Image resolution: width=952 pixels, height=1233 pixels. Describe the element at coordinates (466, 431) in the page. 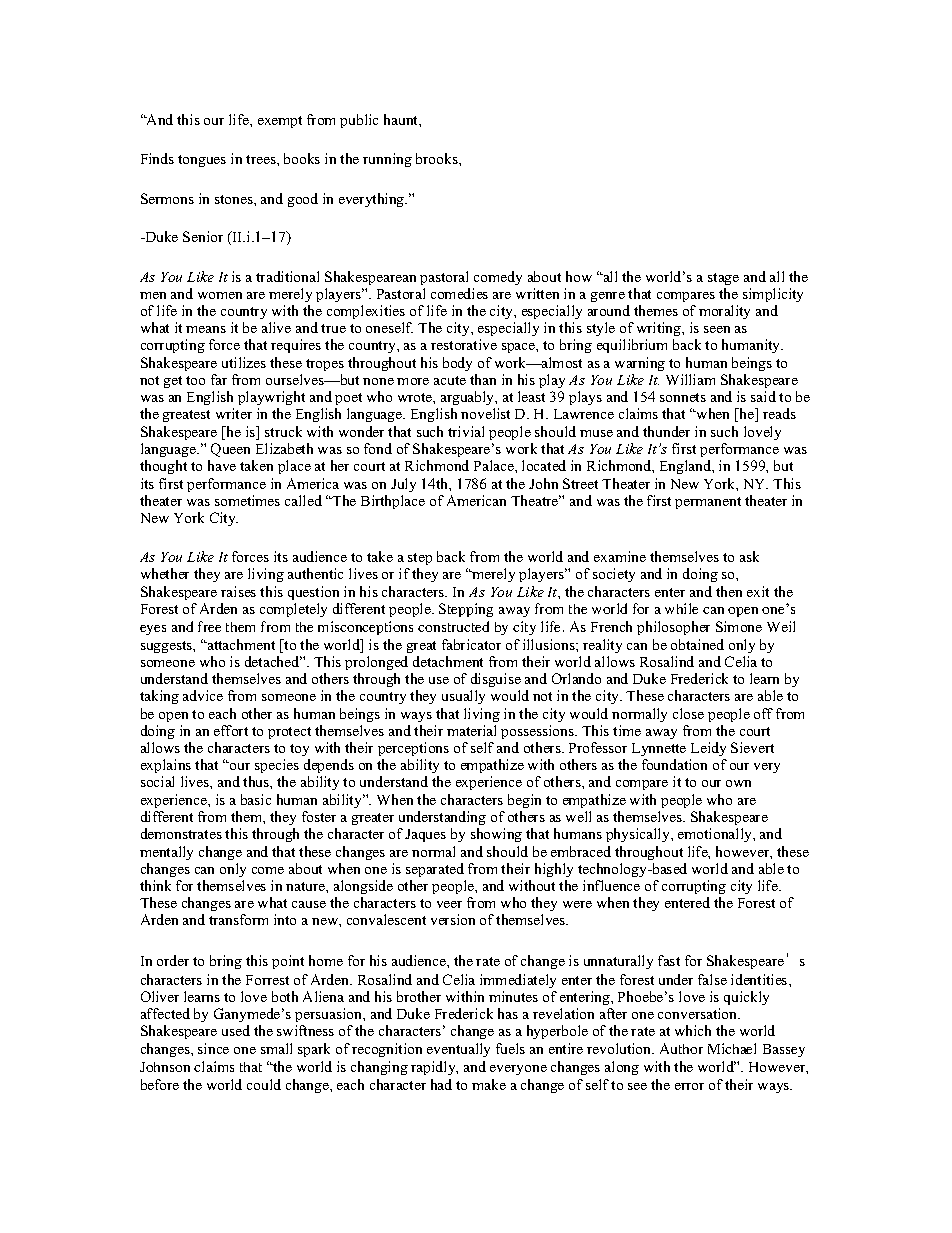

I see `trivial` at that location.
